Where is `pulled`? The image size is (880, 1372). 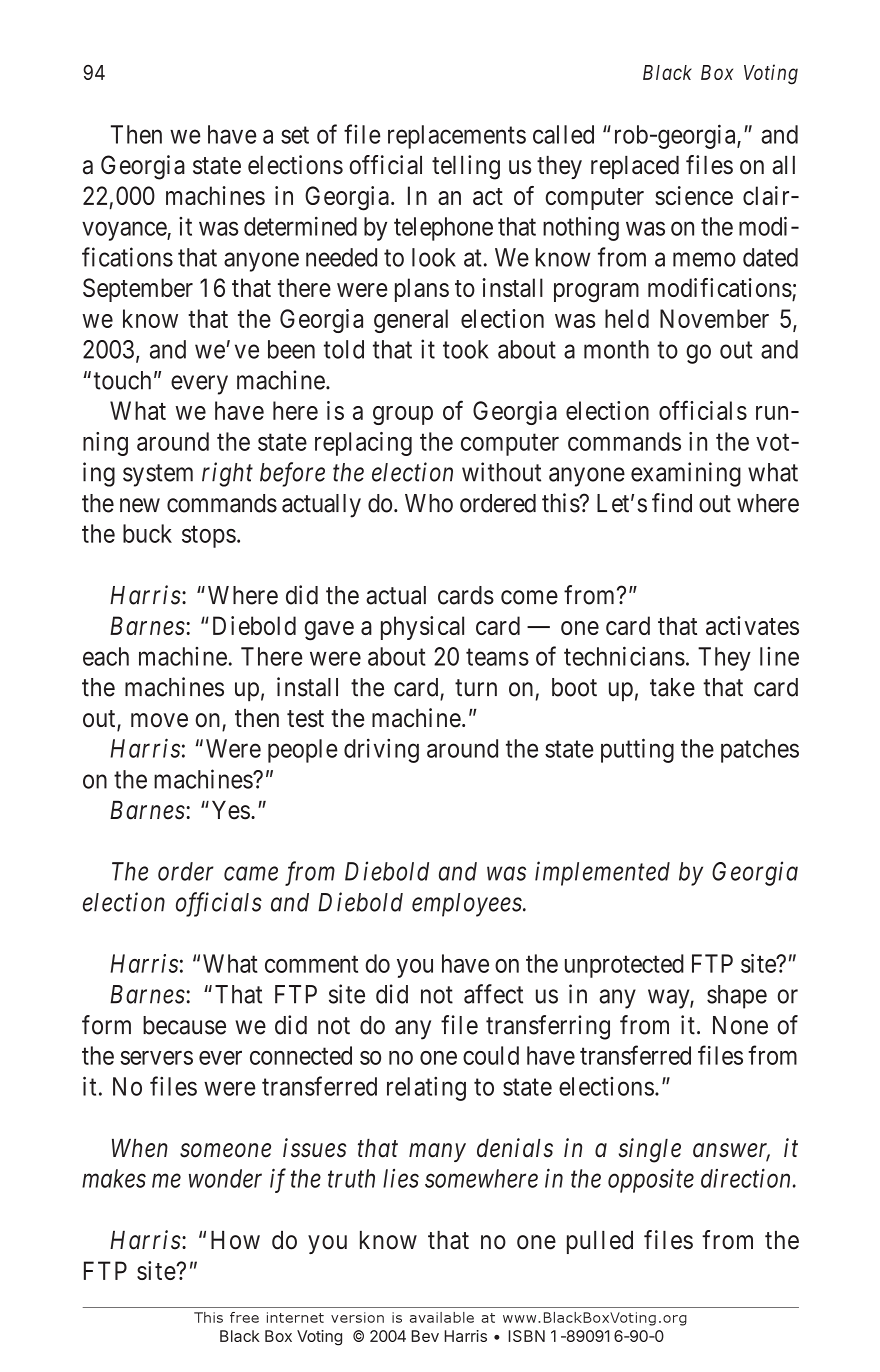
pulled is located at coordinates (600, 1242).
